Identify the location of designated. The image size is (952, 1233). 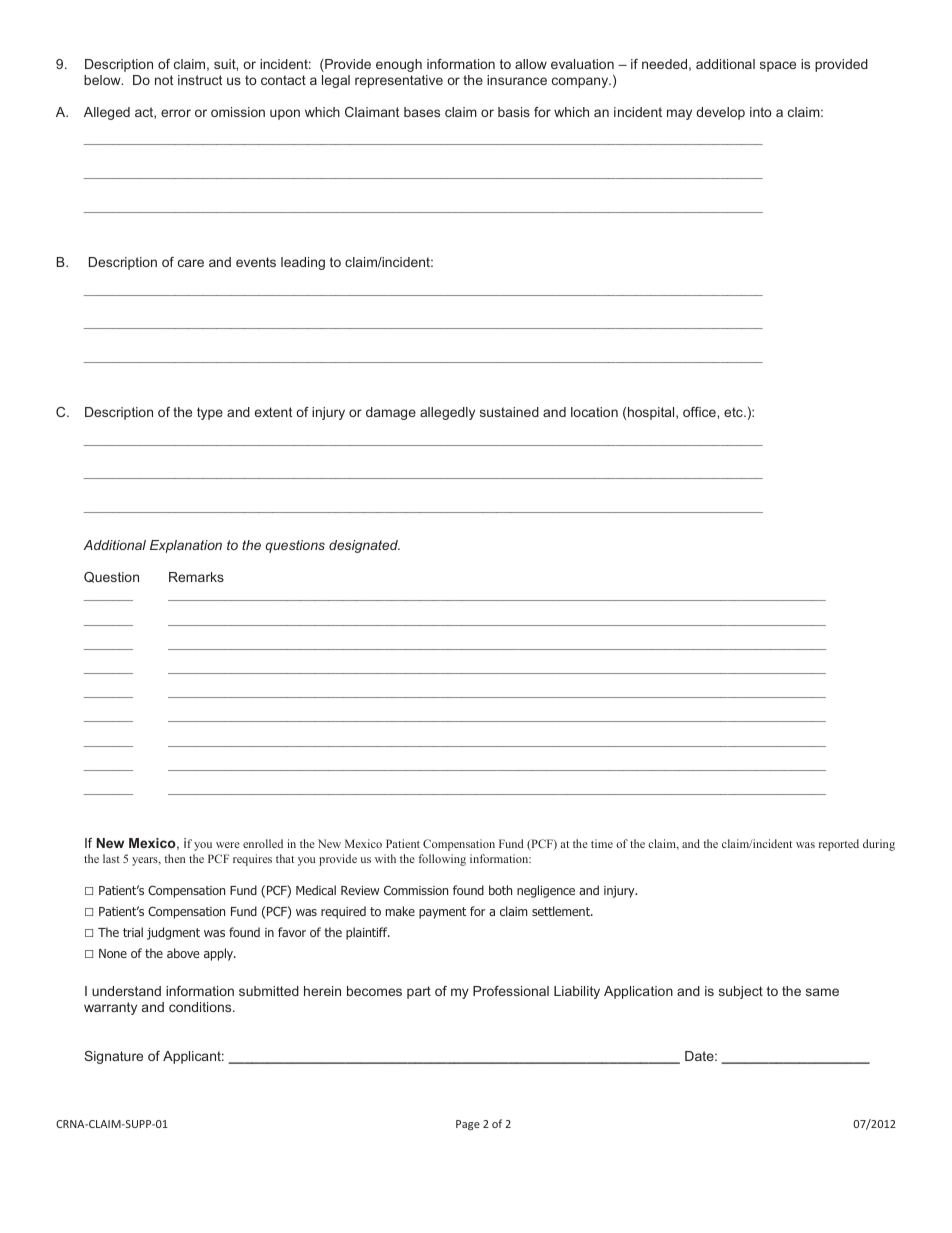
(364, 546).
